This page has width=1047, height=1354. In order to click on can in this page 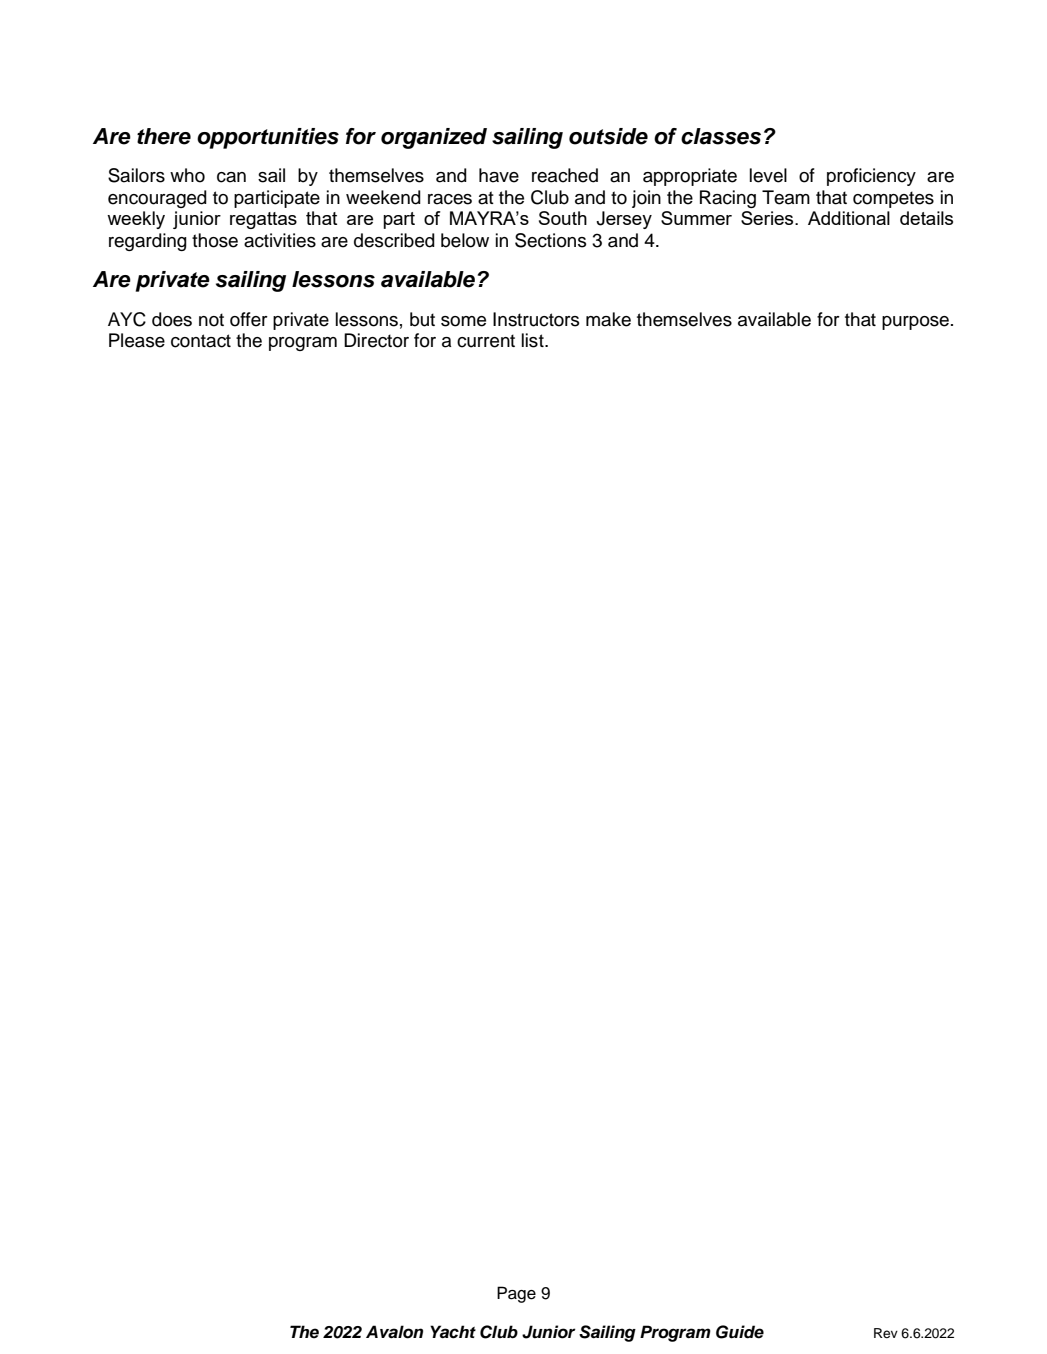, I will do `click(231, 177)`.
